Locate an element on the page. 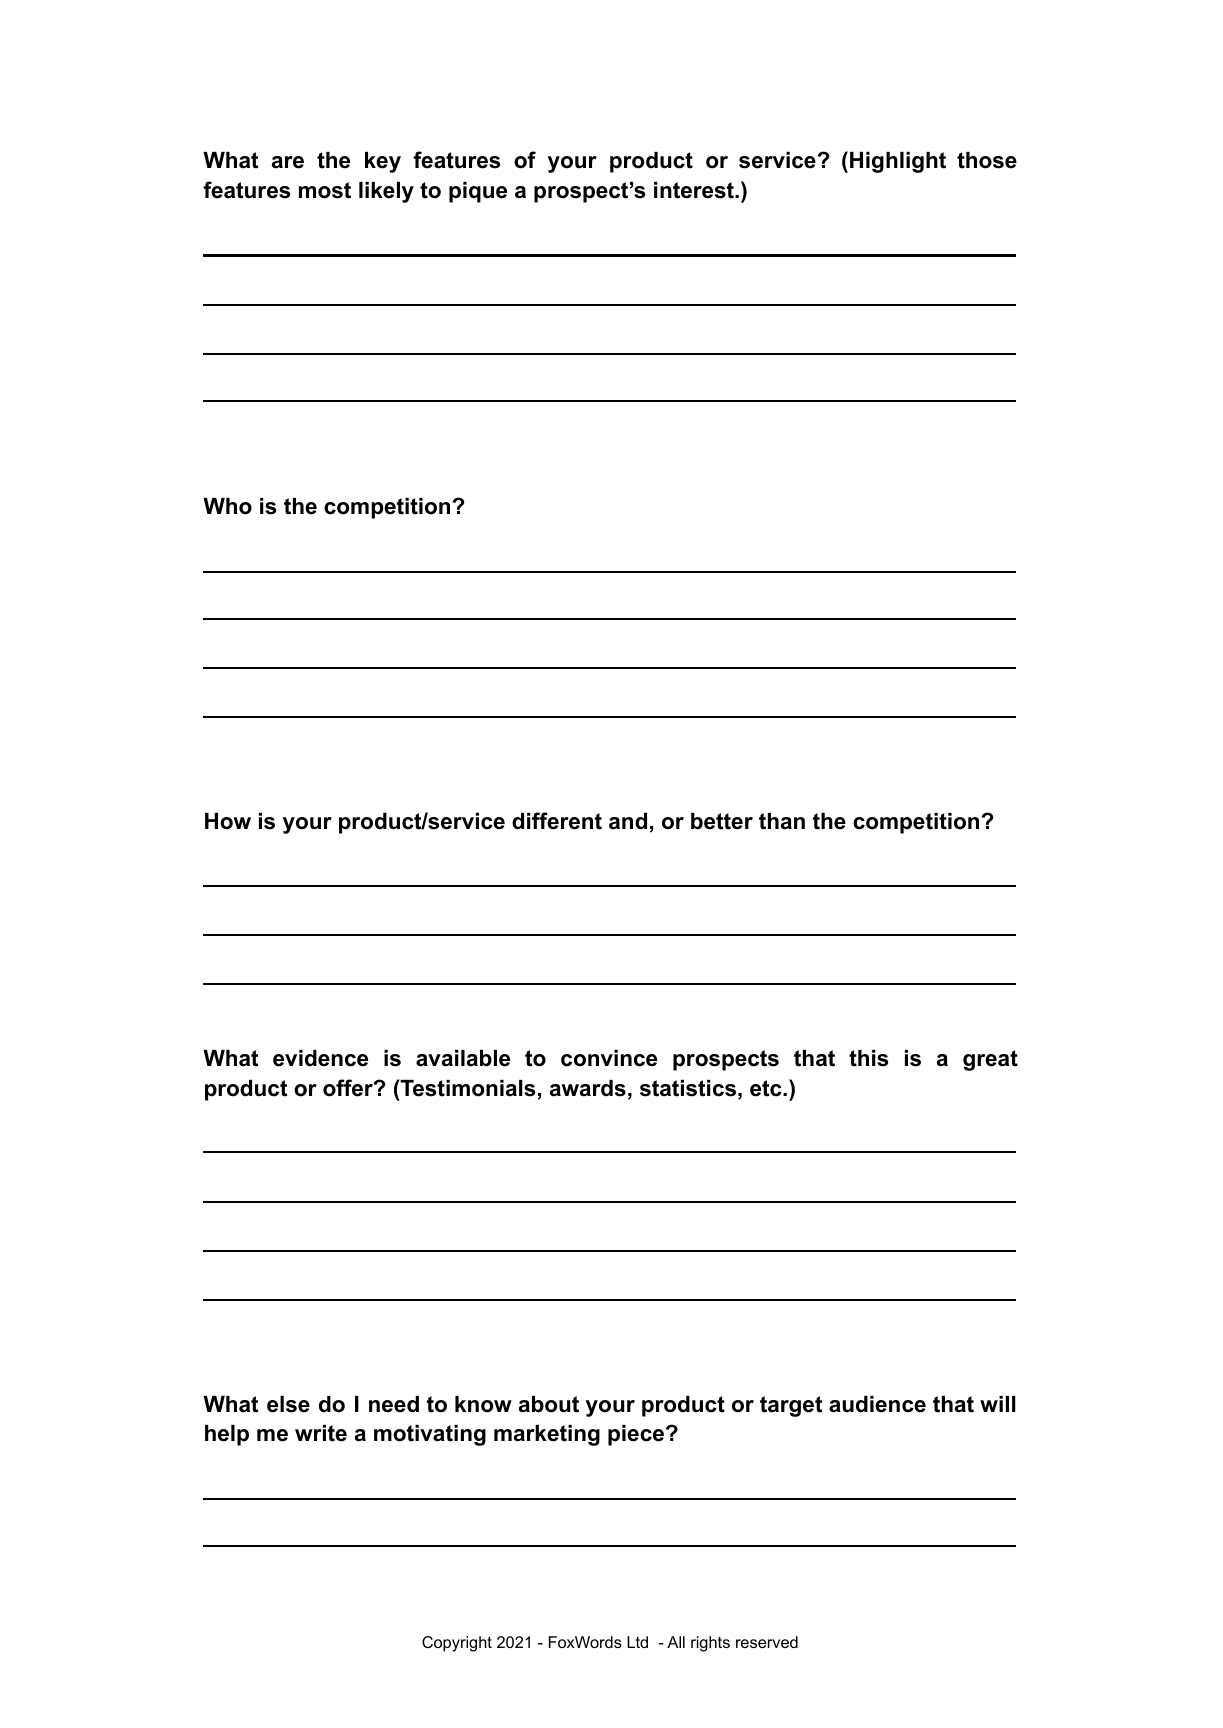 This image has height=1728, width=1223. How is located at coordinates (228, 821).
